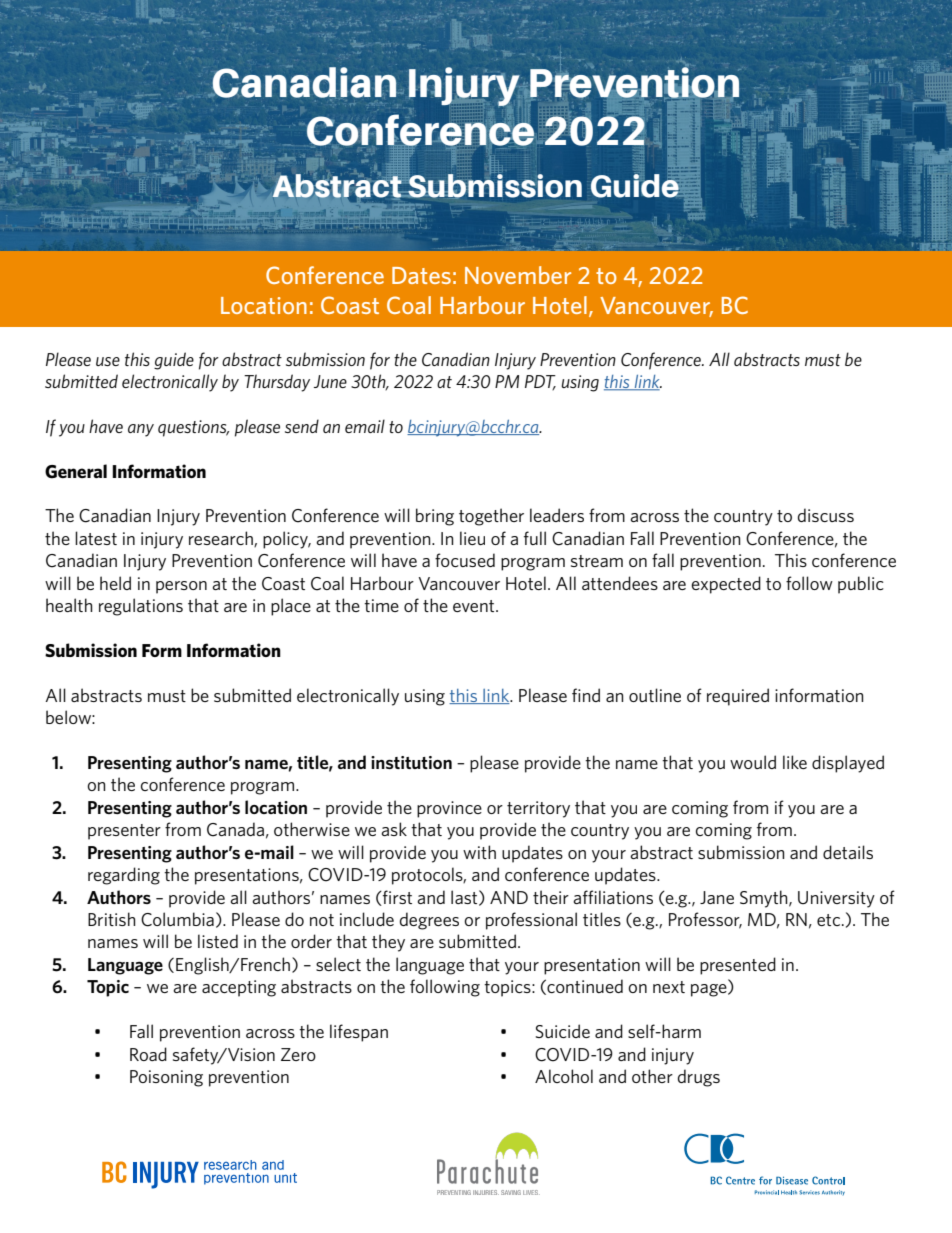 The width and height of the document is (952, 1233). What do you see at coordinates (540, 382) in the document?
I see `PDT` at bounding box center [540, 382].
